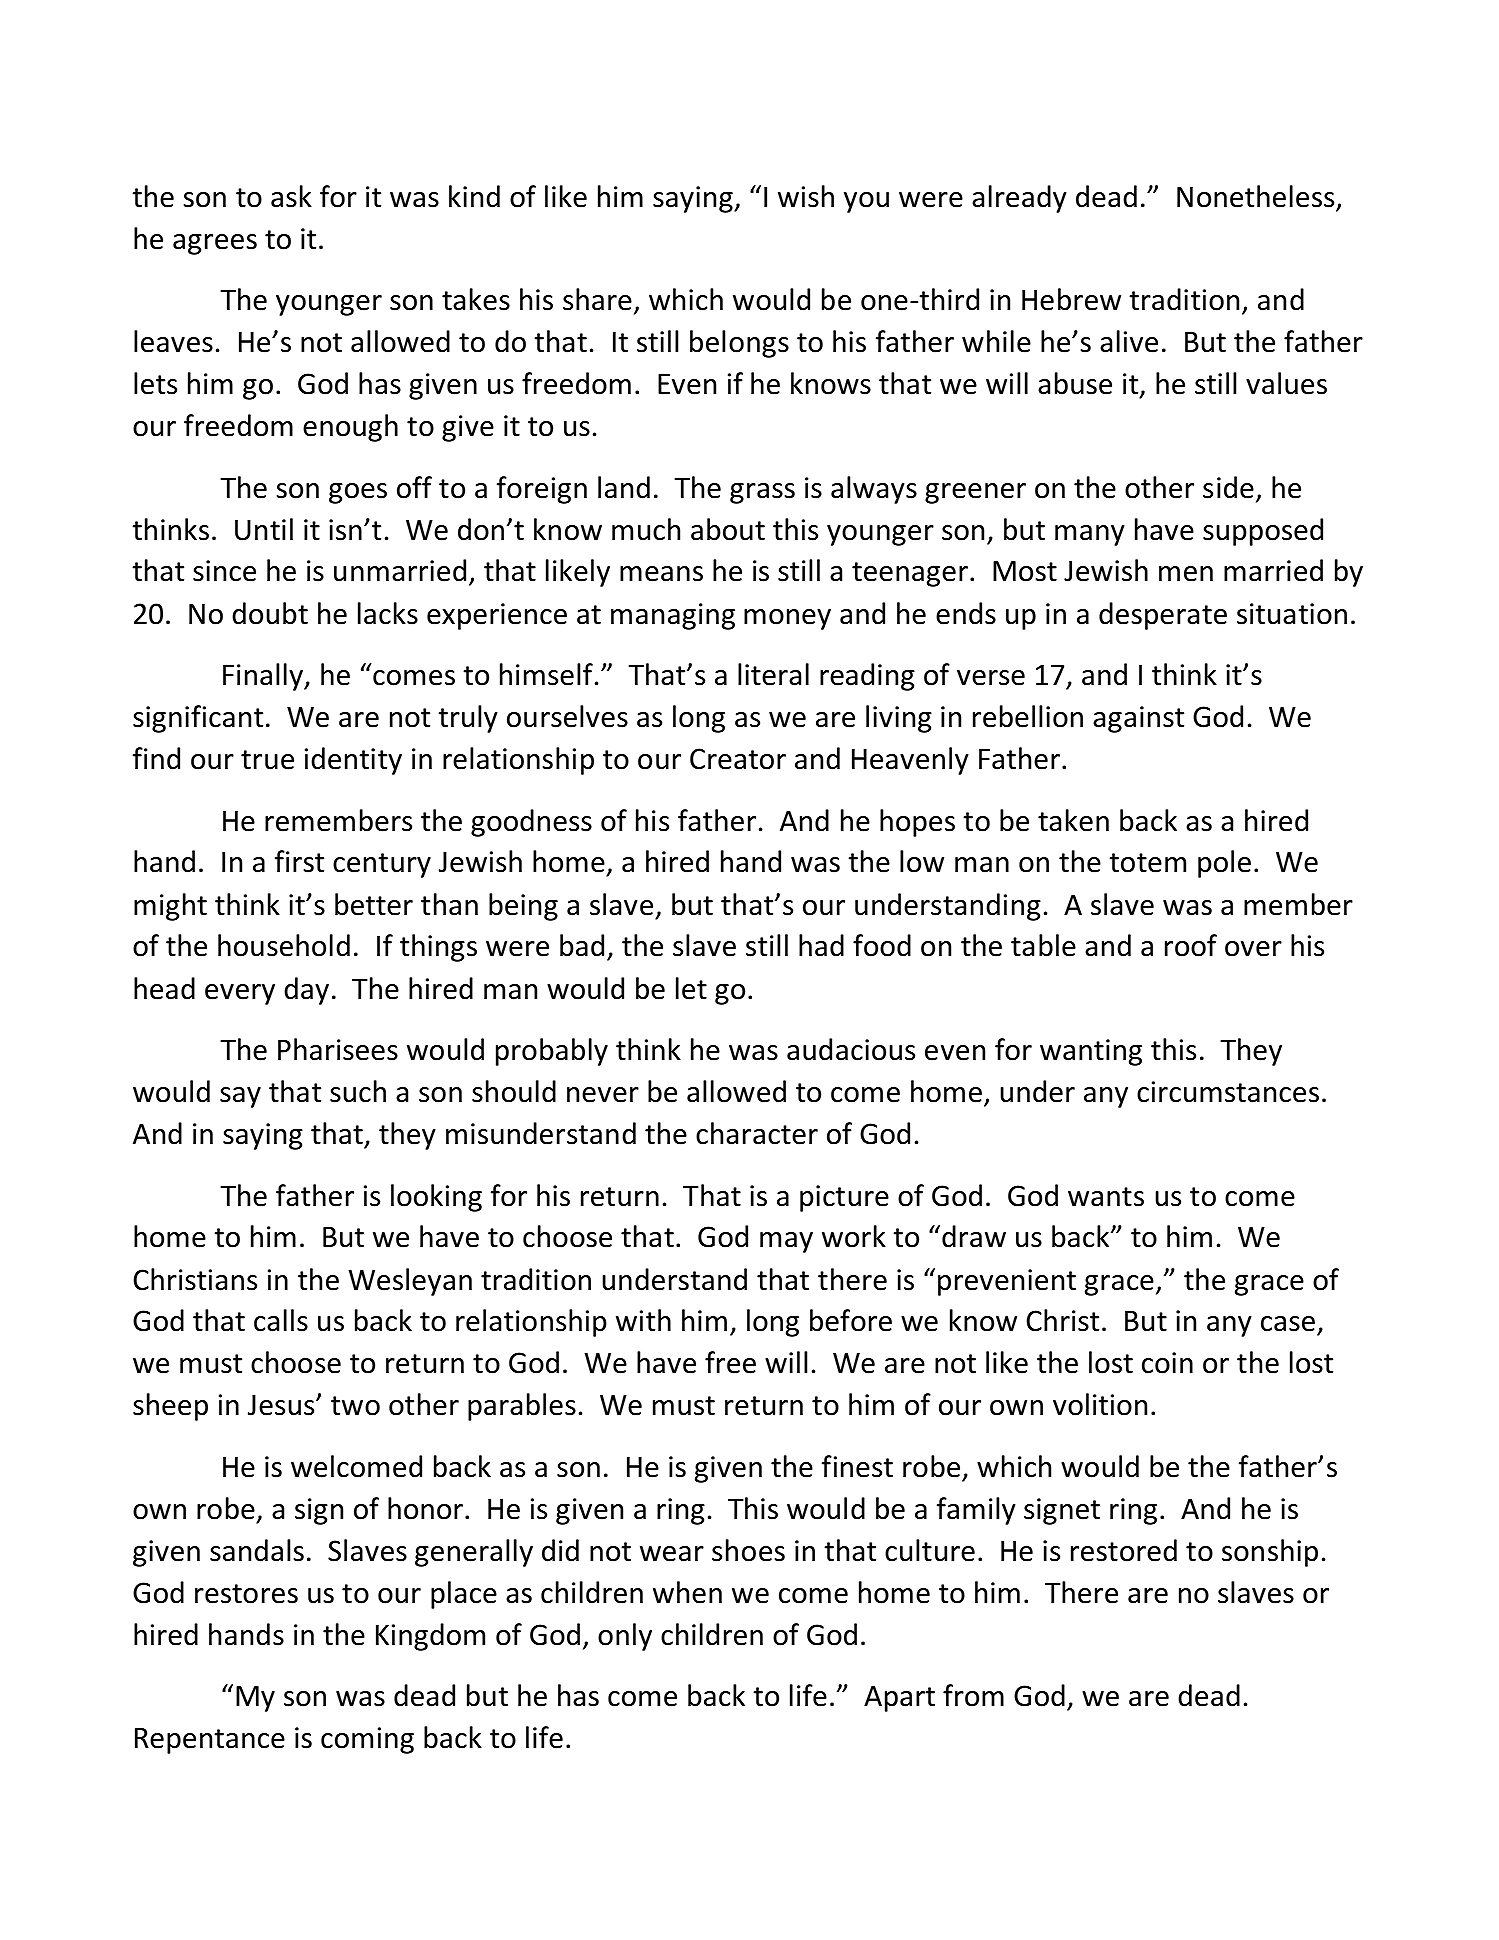 This screenshot has width=1499, height=1940. Describe the element at coordinates (1071, 299) in the screenshot. I see `Hebrew` at that location.
